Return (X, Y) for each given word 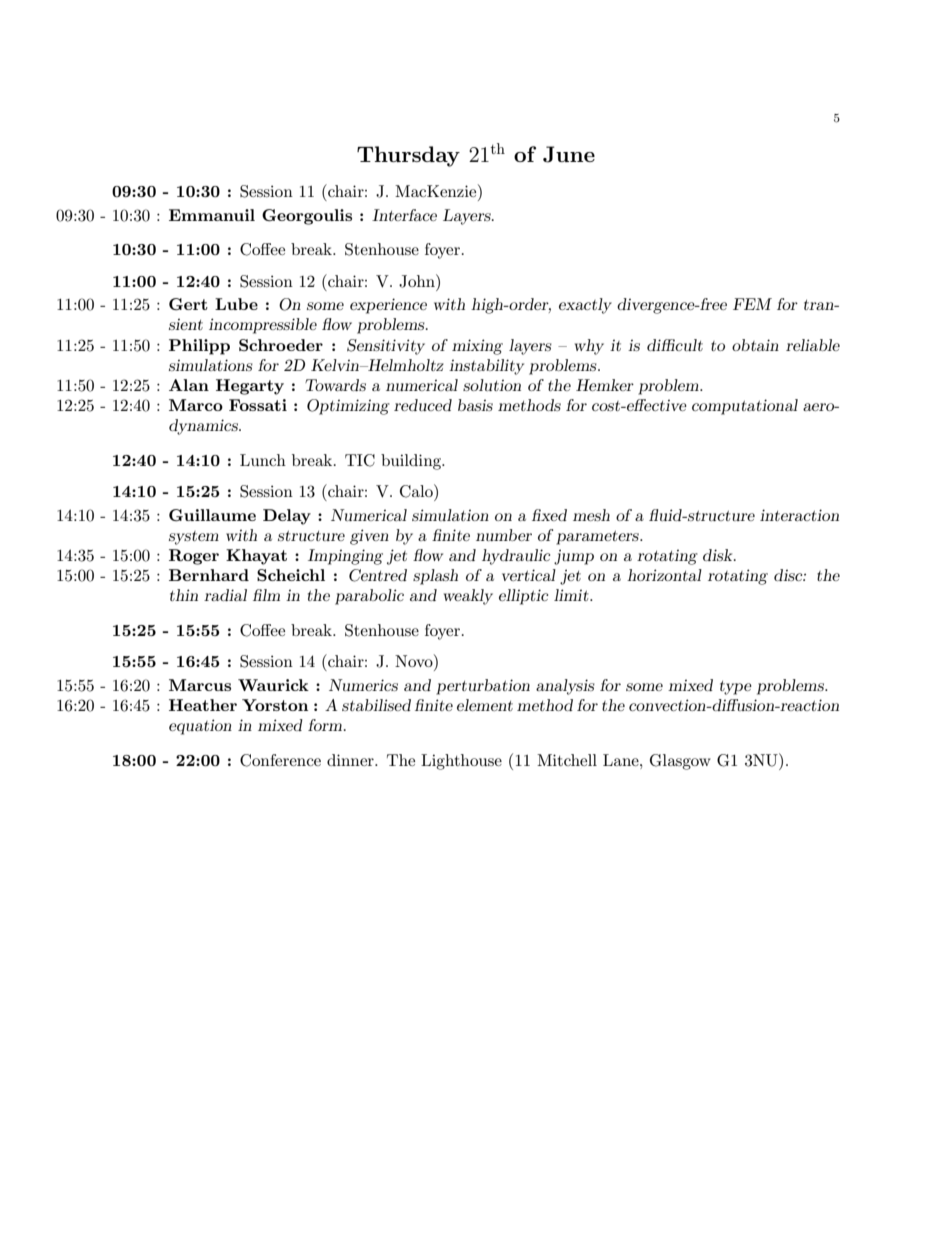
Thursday (408, 156)
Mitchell (567, 760)
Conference (280, 760)
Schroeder (281, 345)
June (569, 154)
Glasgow (680, 762)
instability (486, 367)
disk (719, 555)
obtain (755, 345)
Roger (194, 557)
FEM (752, 304)
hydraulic (516, 557)
